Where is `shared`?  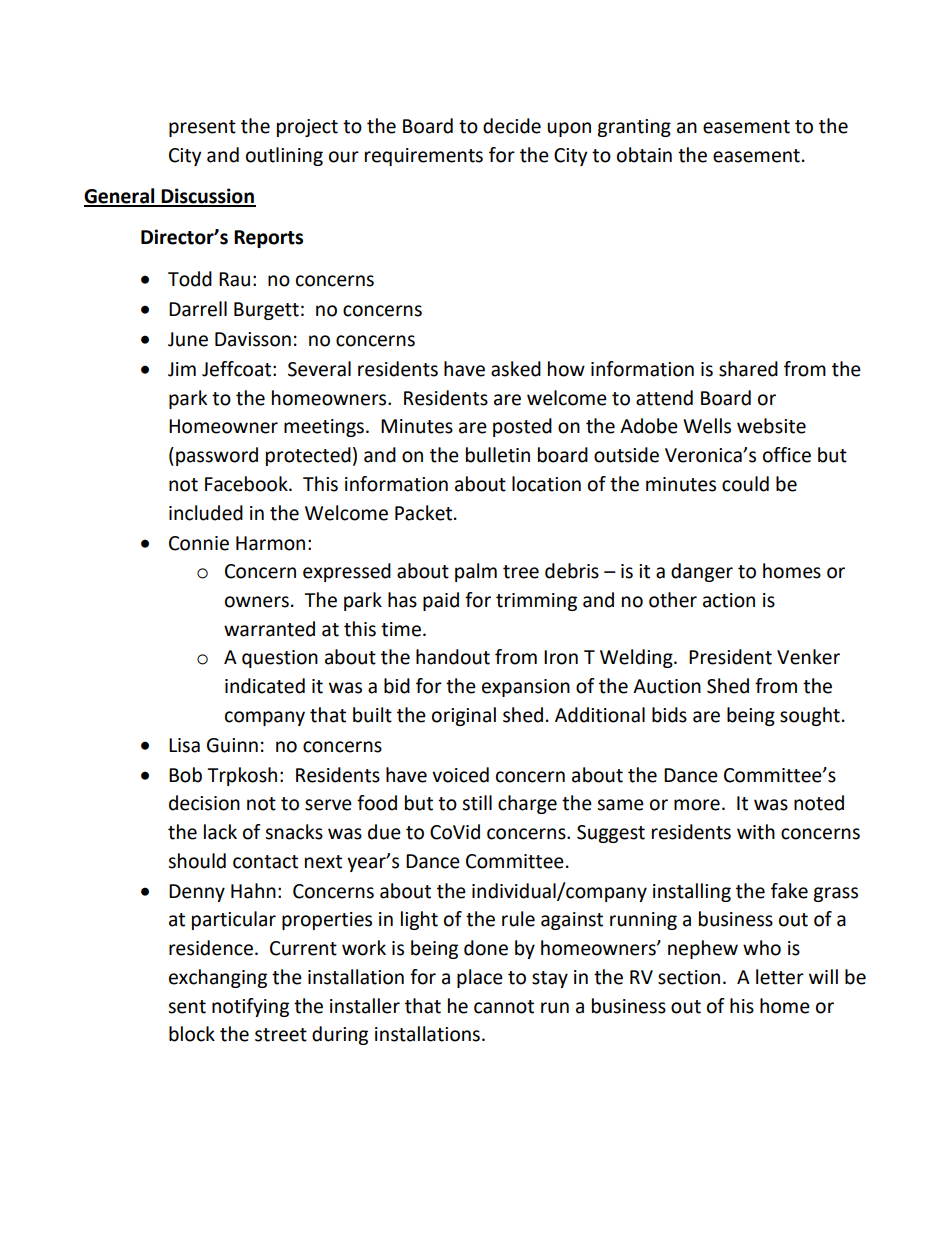 shared is located at coordinates (748, 369).
